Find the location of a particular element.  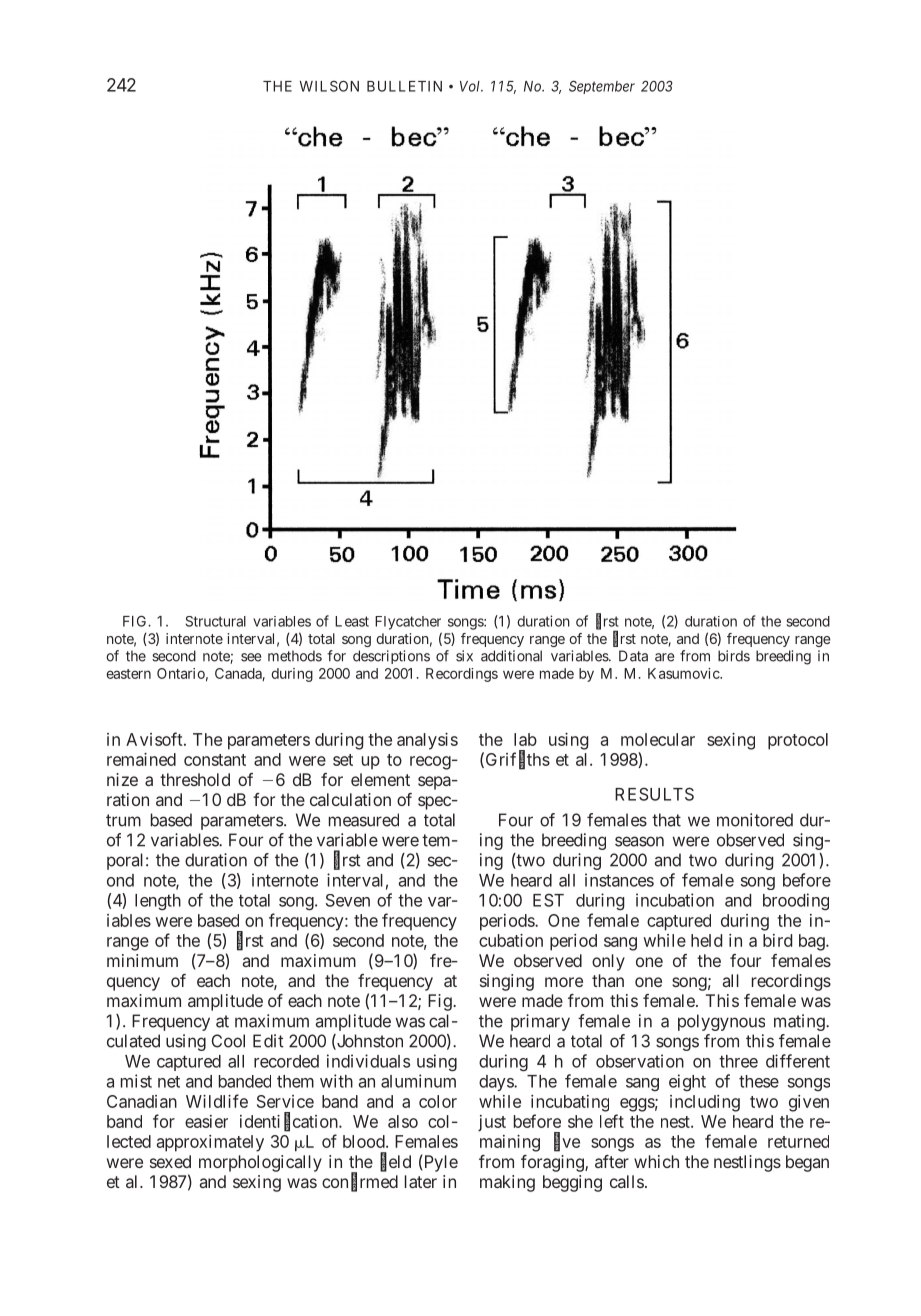

six is located at coordinates (464, 656).
